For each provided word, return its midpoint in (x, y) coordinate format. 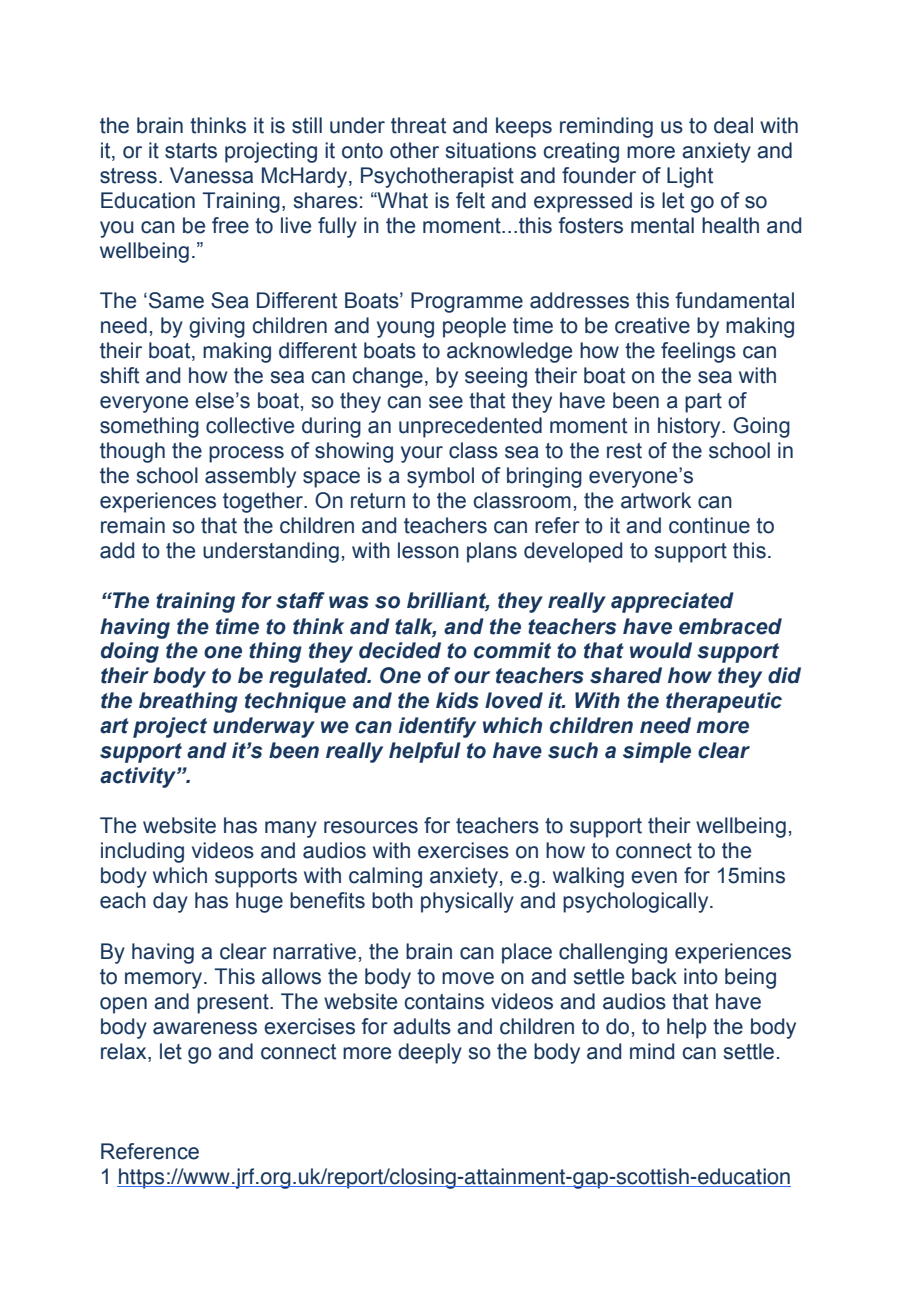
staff (300, 600)
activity (139, 777)
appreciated (672, 602)
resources (371, 827)
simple (657, 752)
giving (217, 327)
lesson (428, 550)
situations (491, 150)
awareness (205, 1028)
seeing (496, 377)
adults (422, 1026)
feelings (698, 352)
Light (690, 177)
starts (191, 151)
